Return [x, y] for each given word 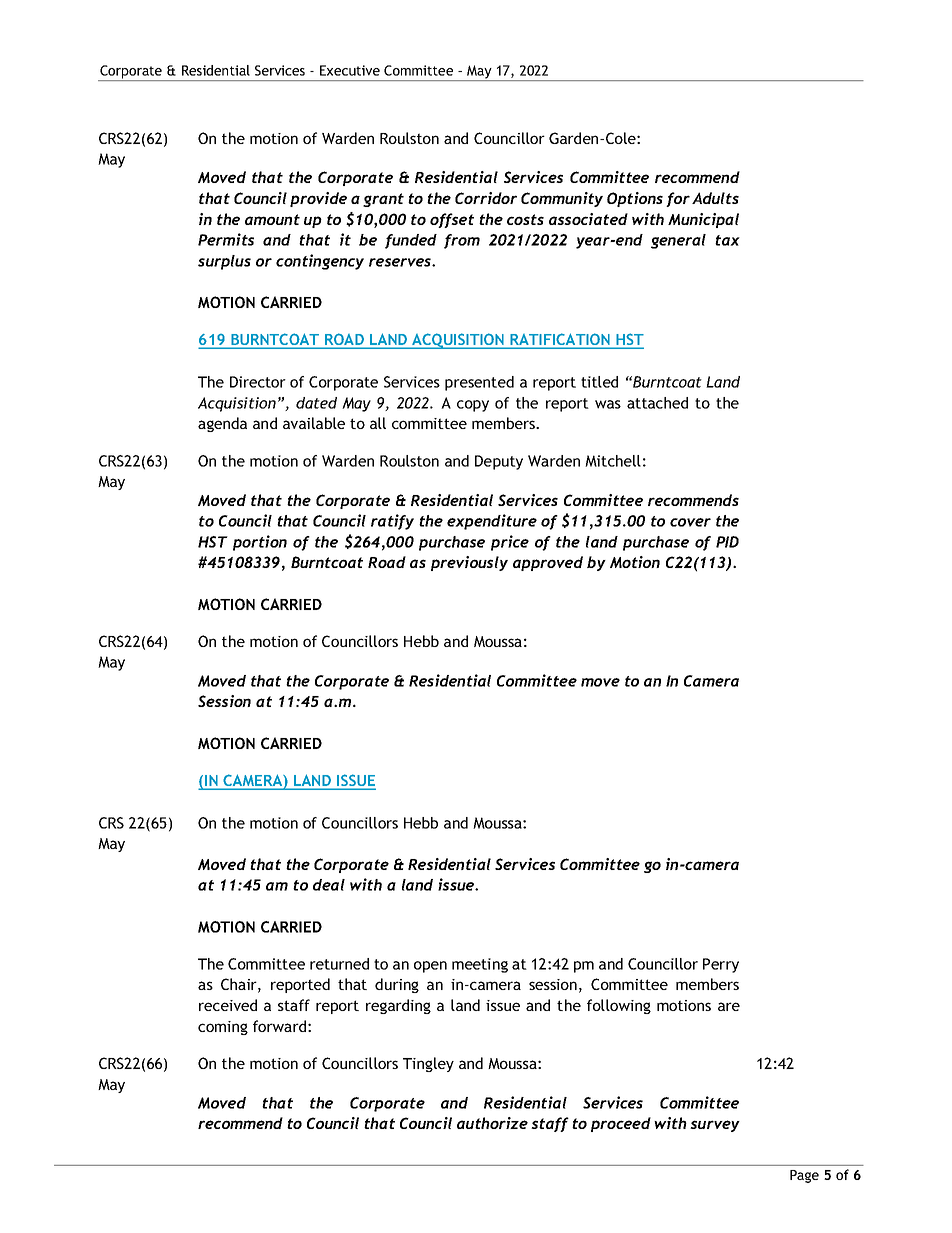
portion [260, 543]
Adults [715, 198]
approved [548, 563]
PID [727, 542]
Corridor [486, 198]
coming [223, 1028]
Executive [350, 70]
